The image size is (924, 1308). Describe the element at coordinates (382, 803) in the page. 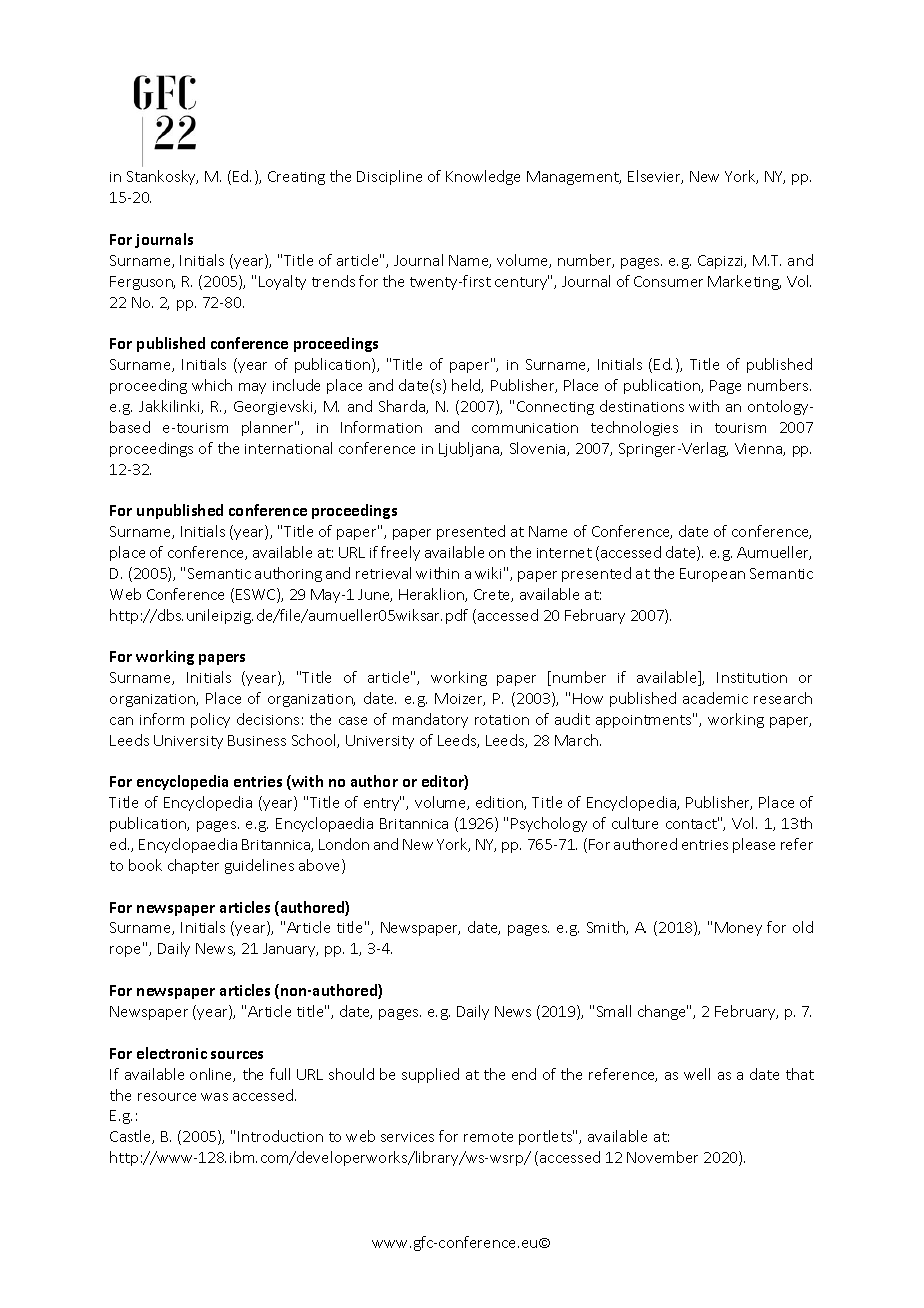

I see `entry` at that location.
